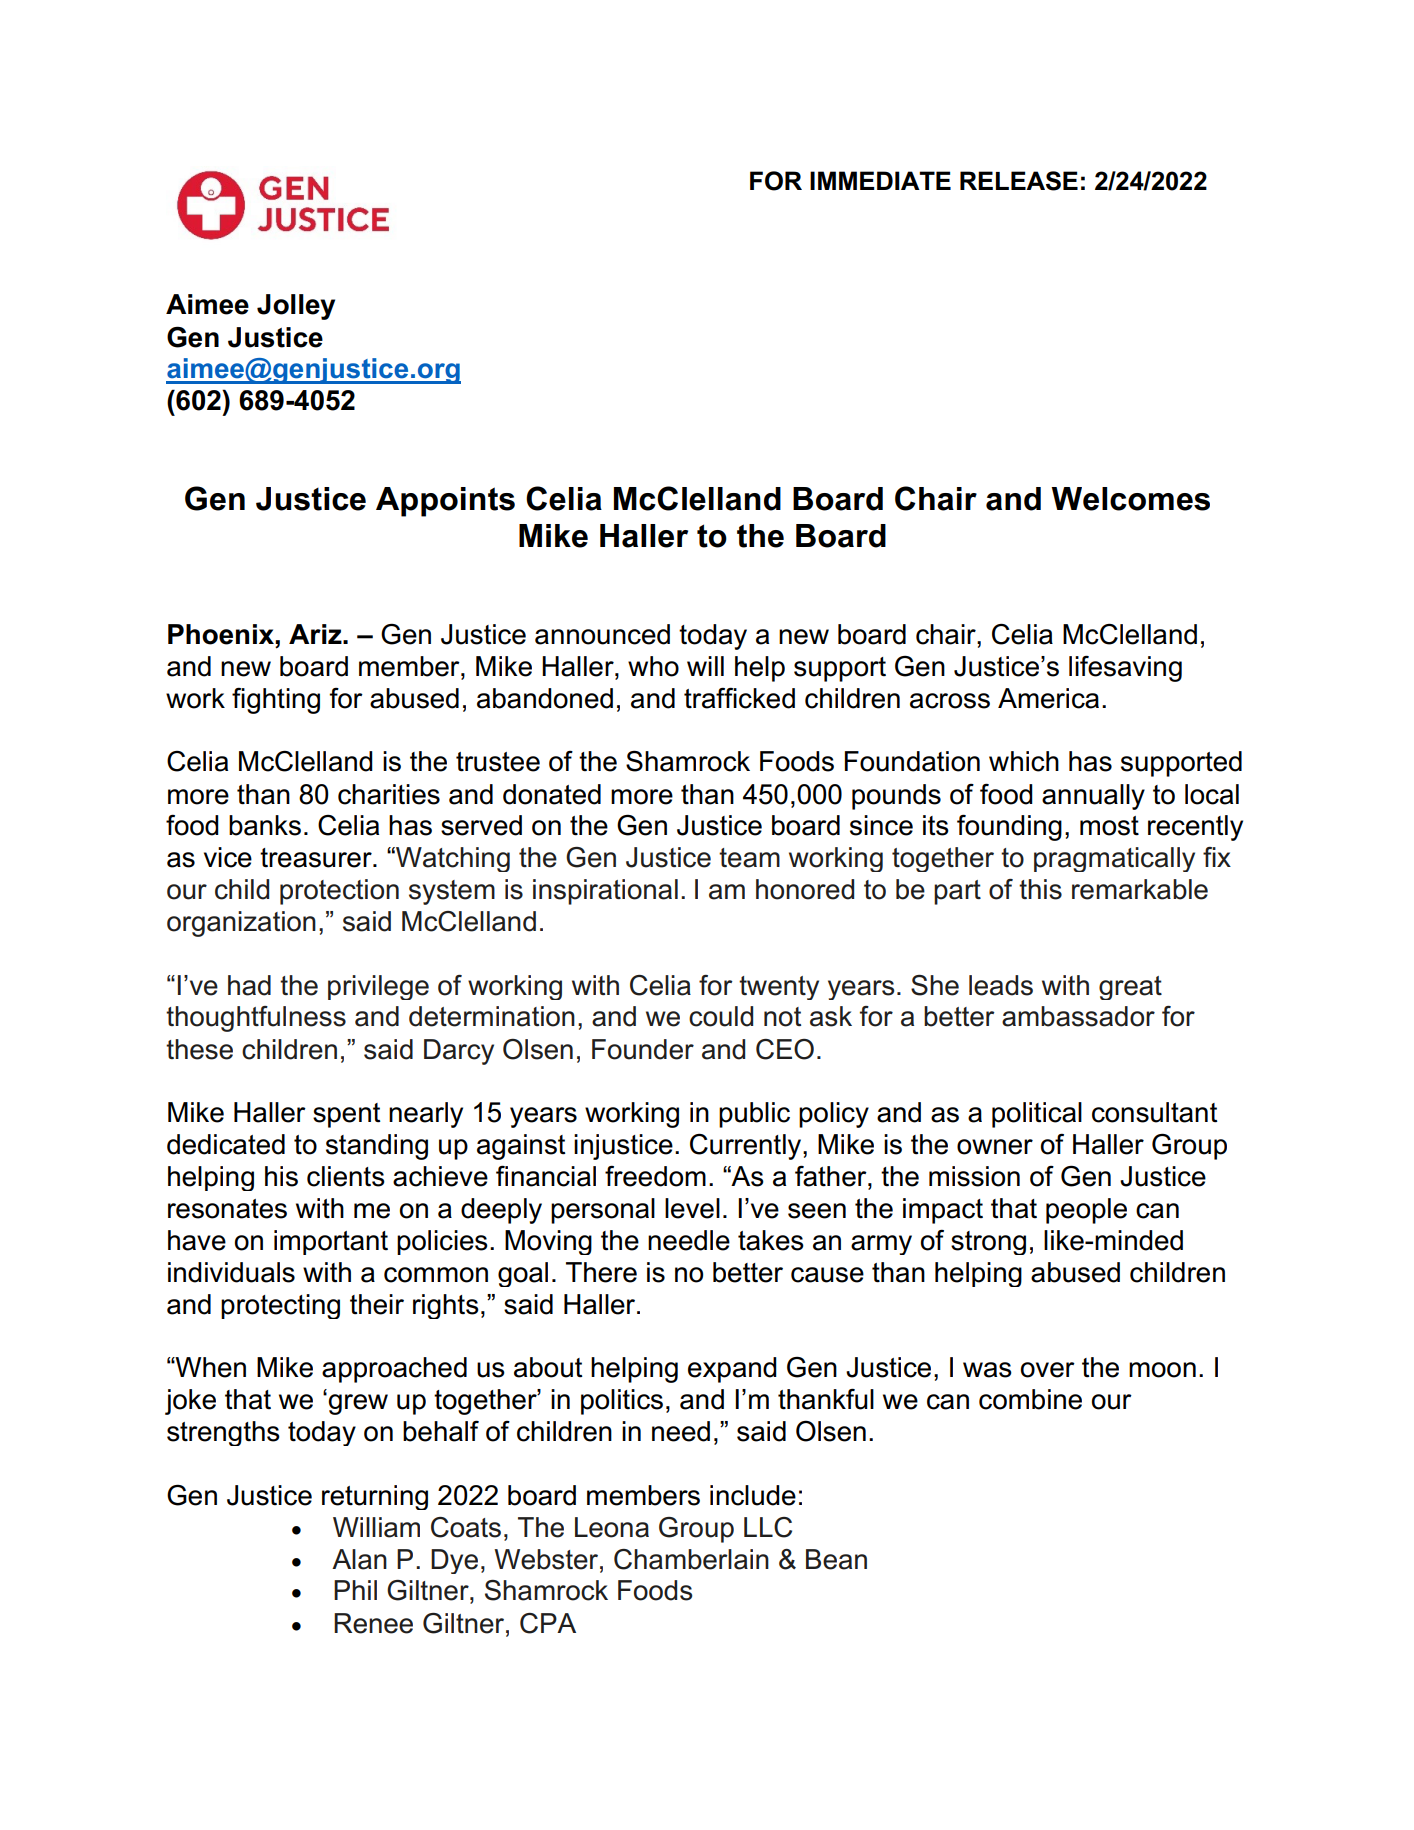 The width and height of the image is (1414, 1830). I want to click on remarkable, so click(1140, 889).
